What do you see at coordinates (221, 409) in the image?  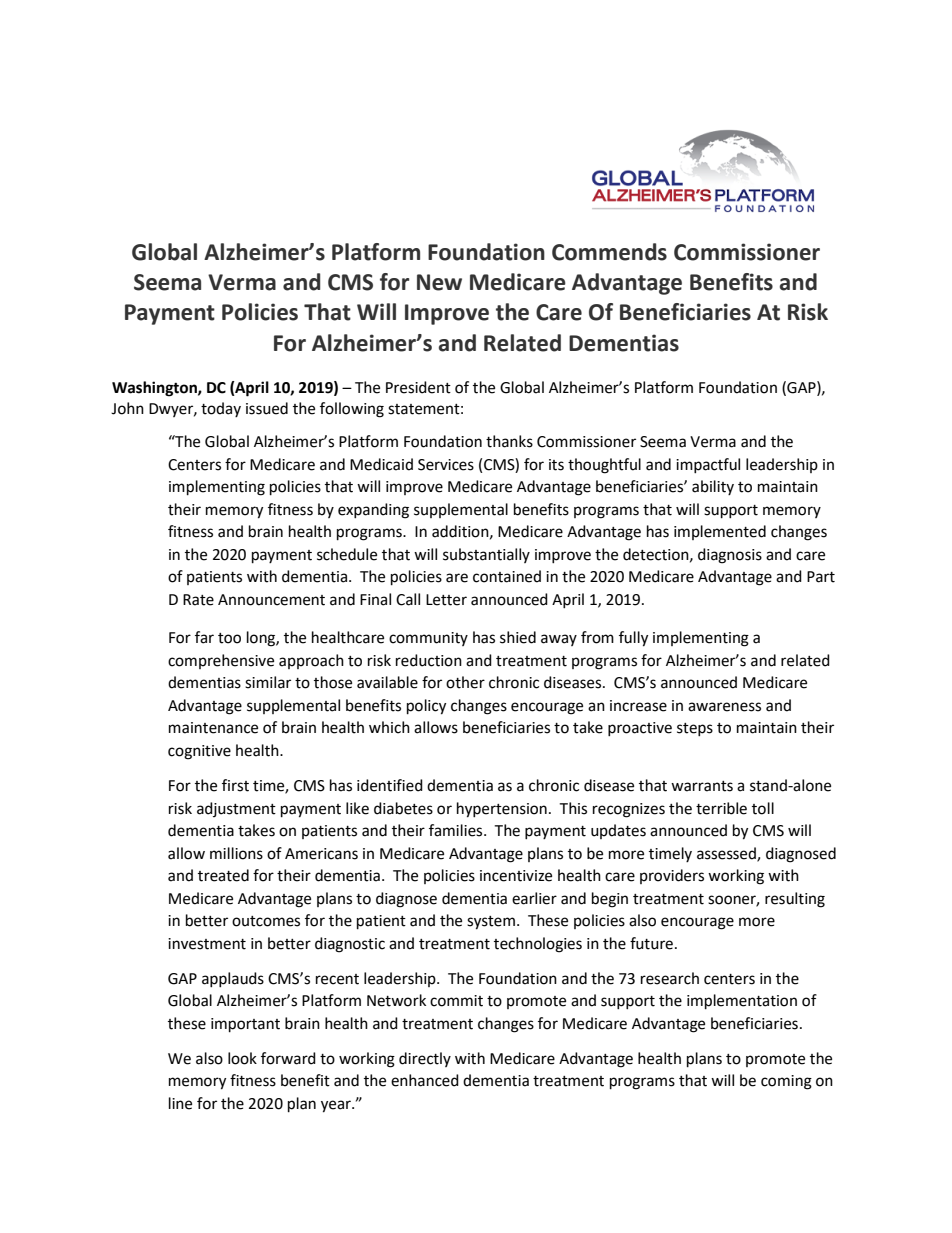 I see `today` at bounding box center [221, 409].
